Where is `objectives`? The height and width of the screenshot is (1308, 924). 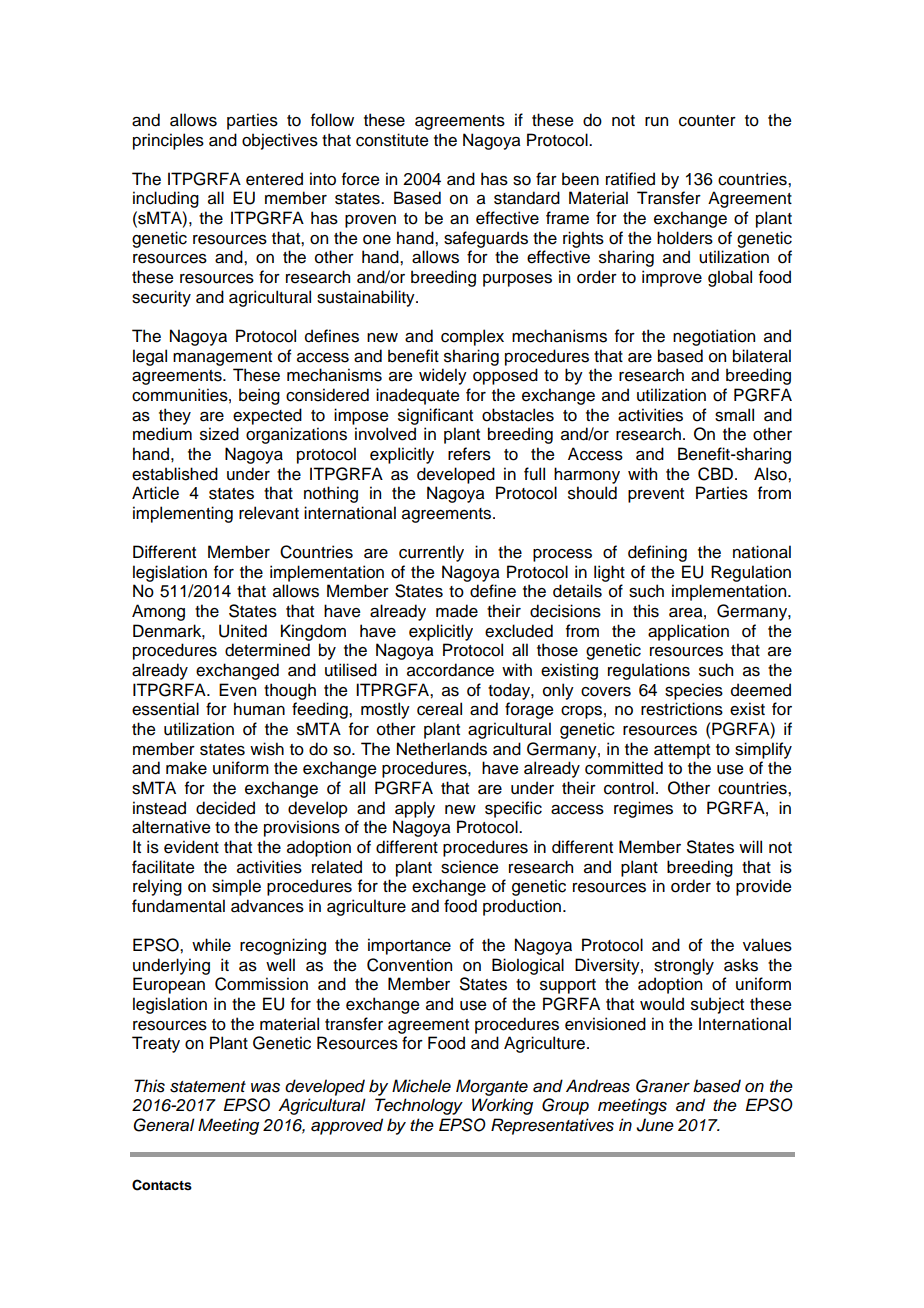 objectives is located at coordinates (280, 141).
